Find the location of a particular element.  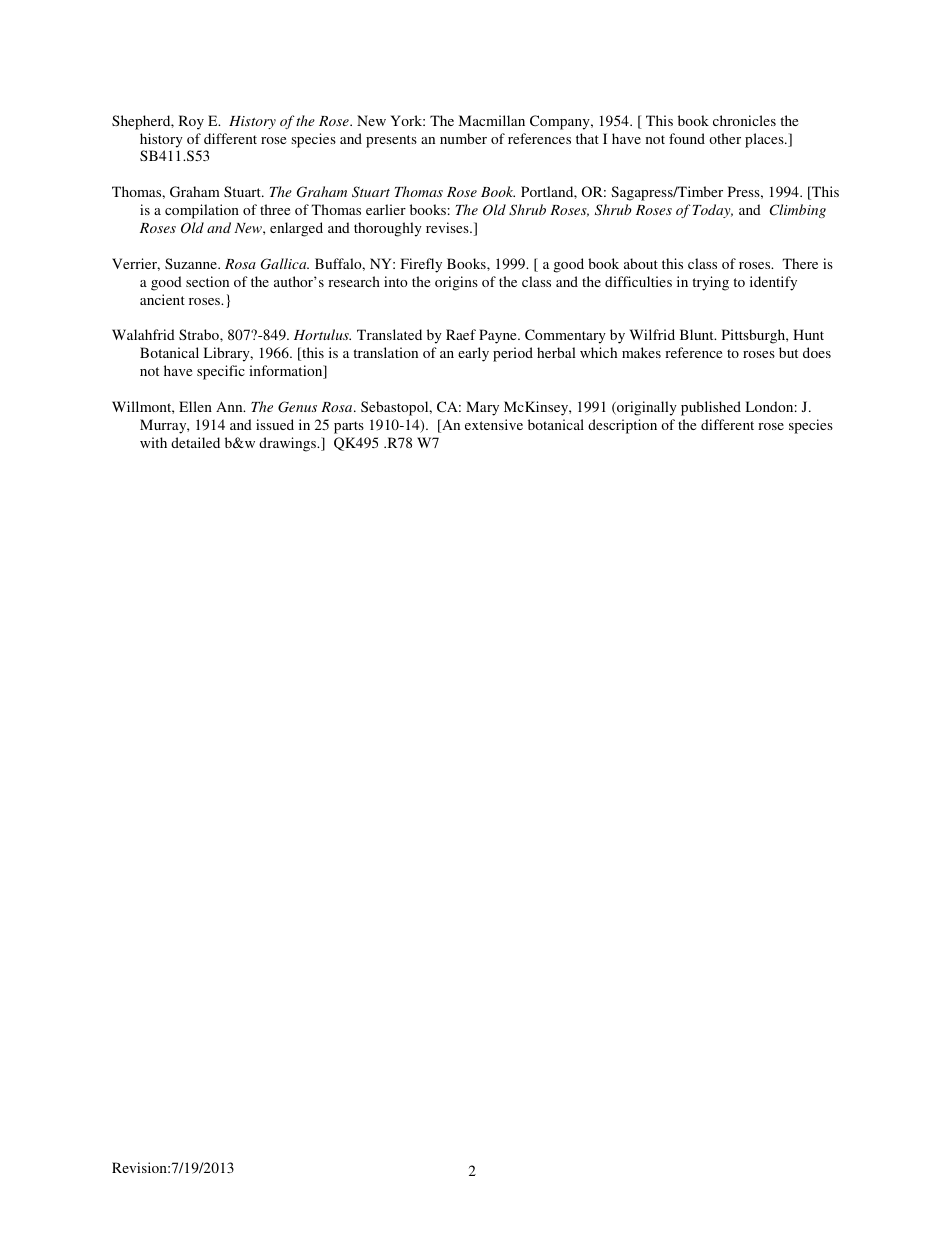

origins is located at coordinates (456, 283).
